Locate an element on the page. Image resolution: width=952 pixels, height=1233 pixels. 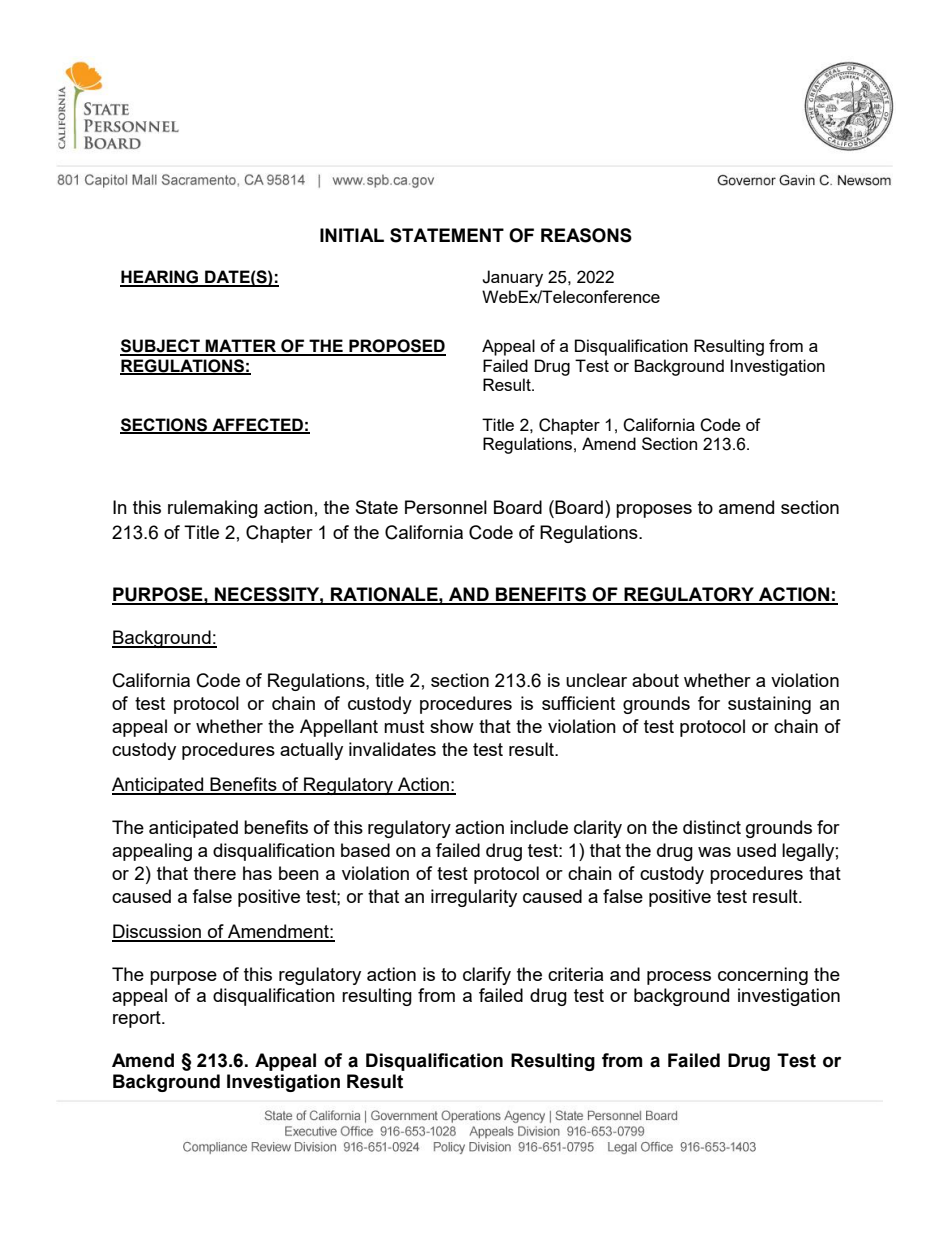
about is located at coordinates (655, 680).
